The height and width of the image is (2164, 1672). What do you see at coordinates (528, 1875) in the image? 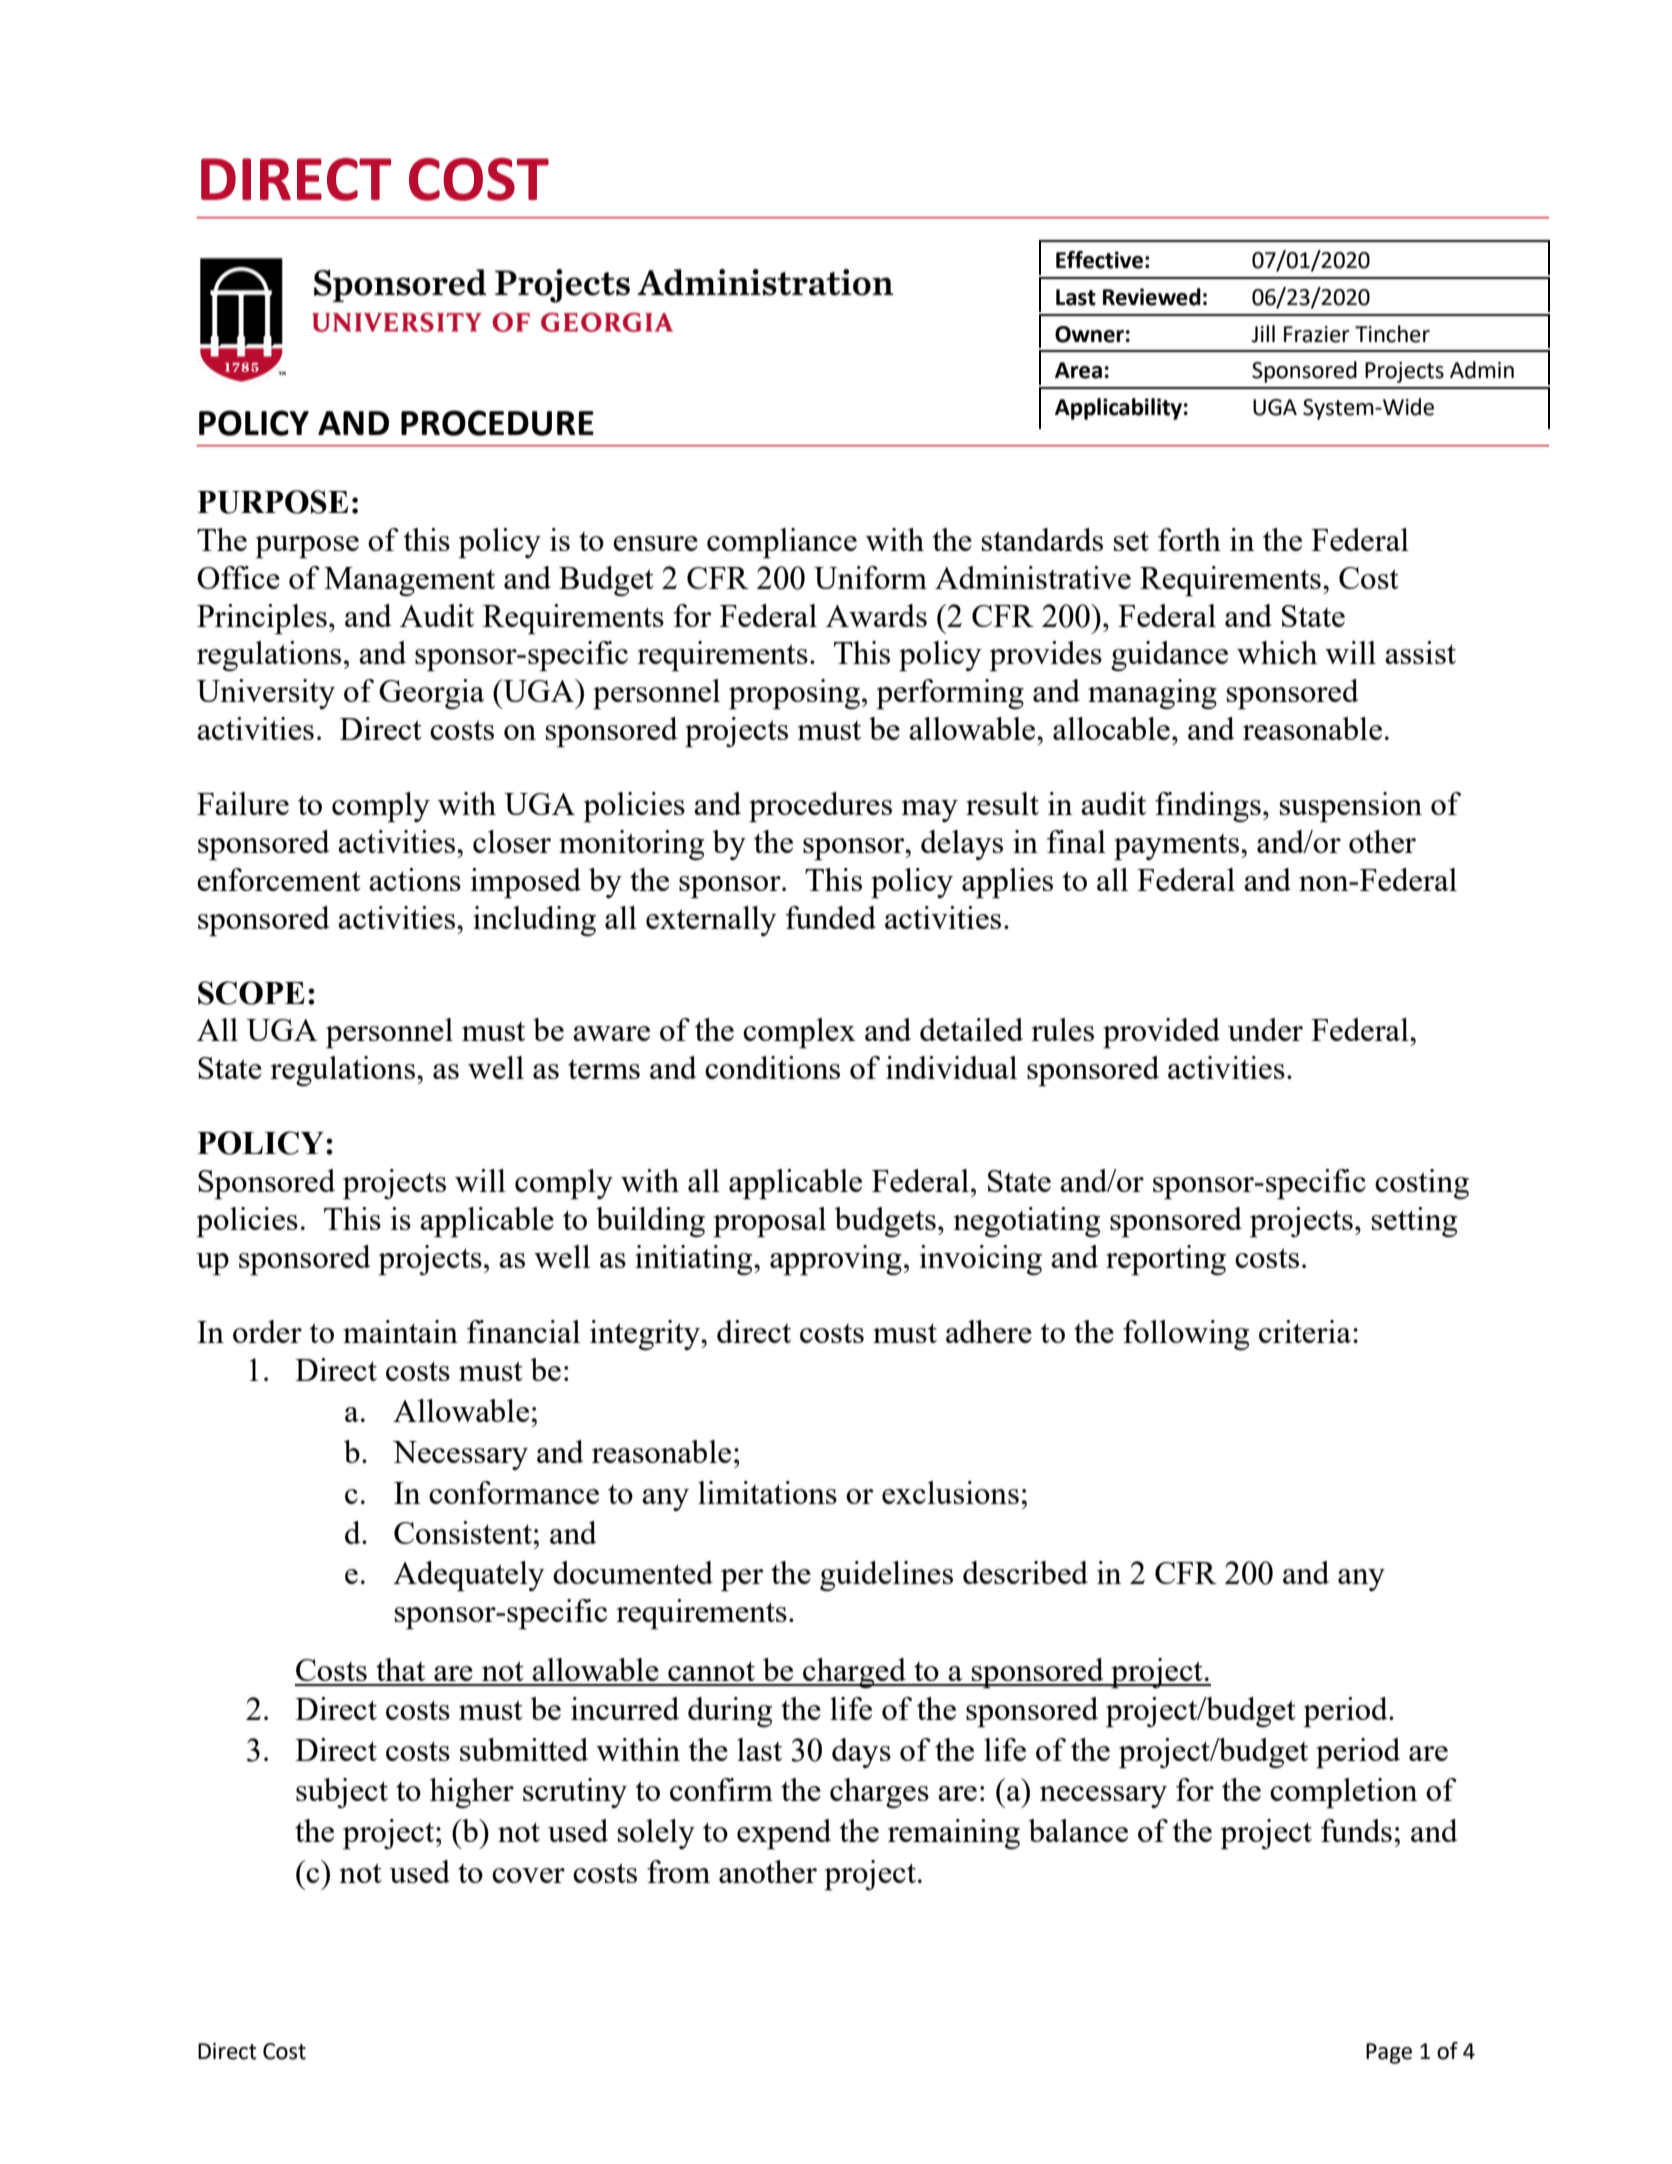
I see `cover` at bounding box center [528, 1875].
